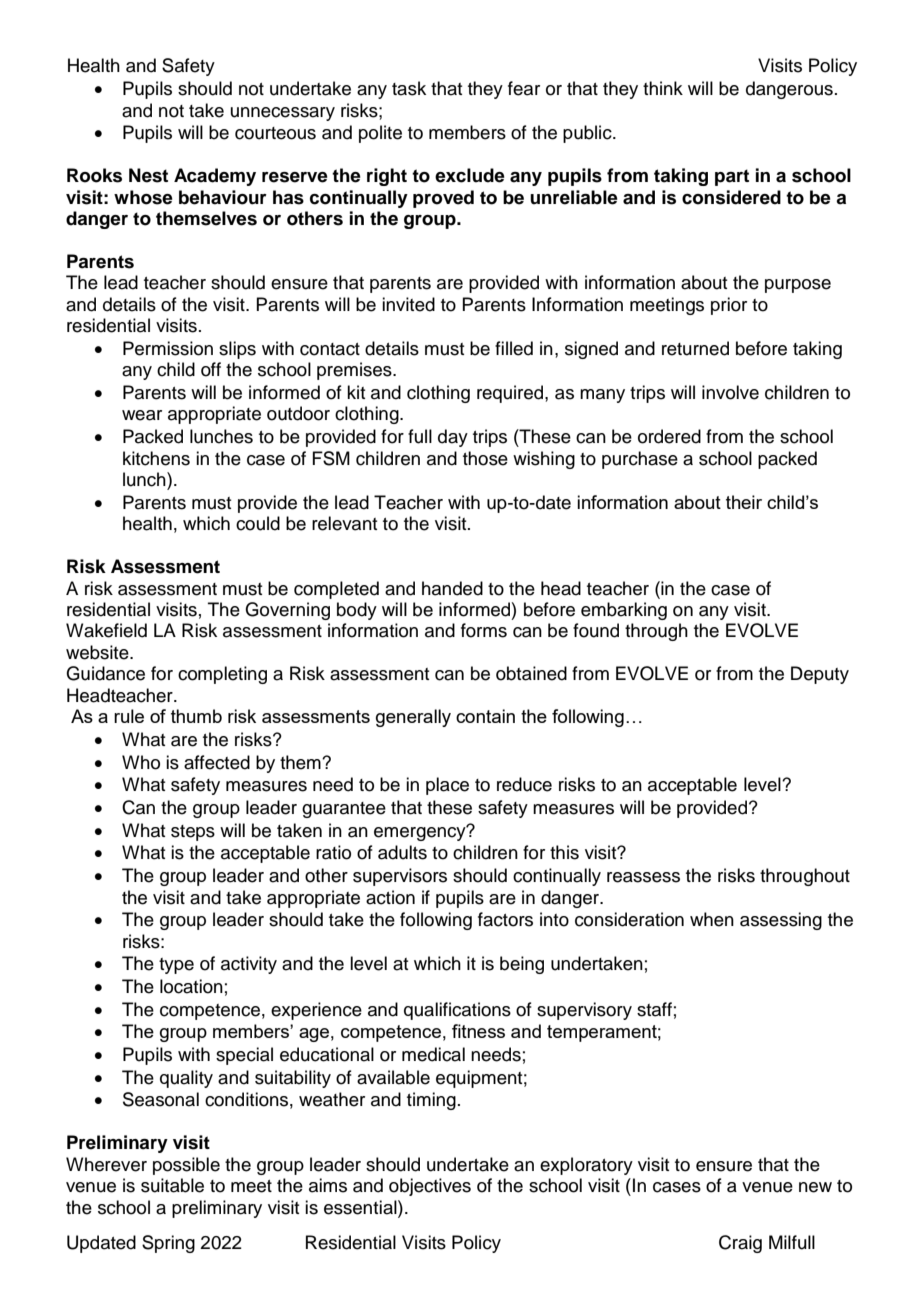 Image resolution: width=924 pixels, height=1308 pixels. I want to click on Nest, so click(148, 175).
